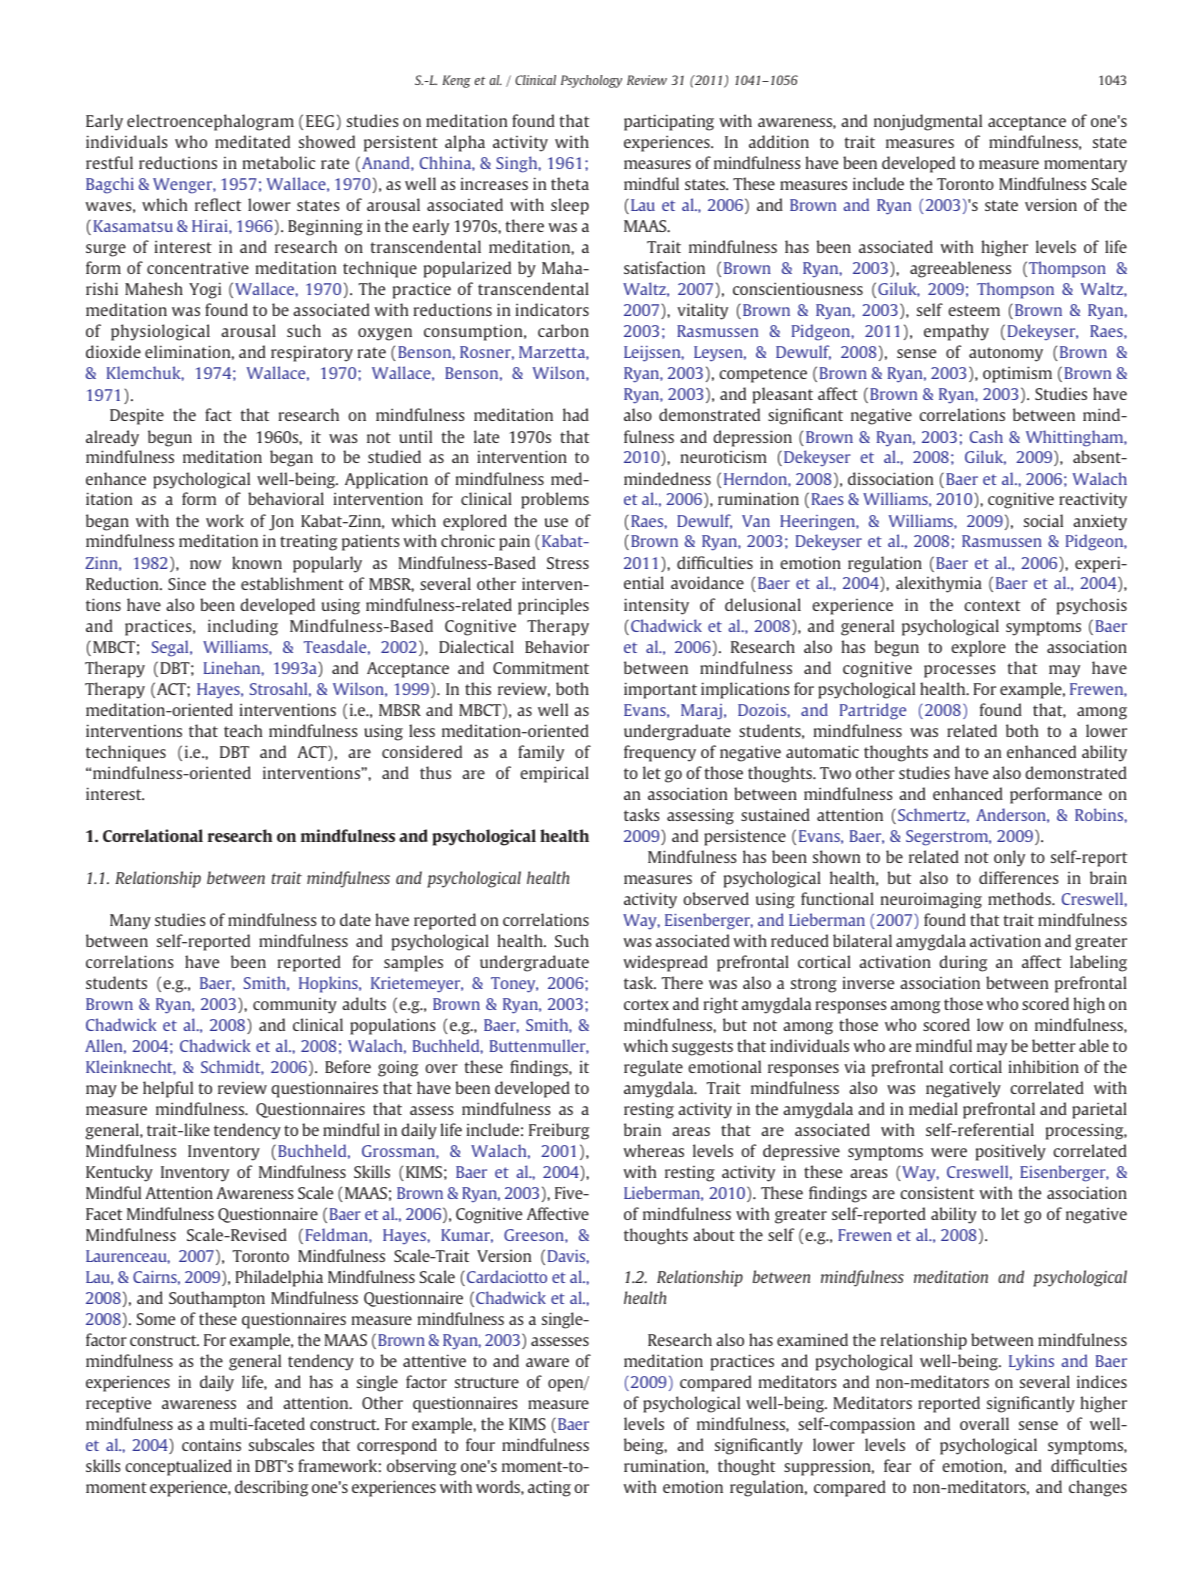 The image size is (1195, 1594). Describe the element at coordinates (549, 1488) in the screenshot. I see `acting` at that location.
